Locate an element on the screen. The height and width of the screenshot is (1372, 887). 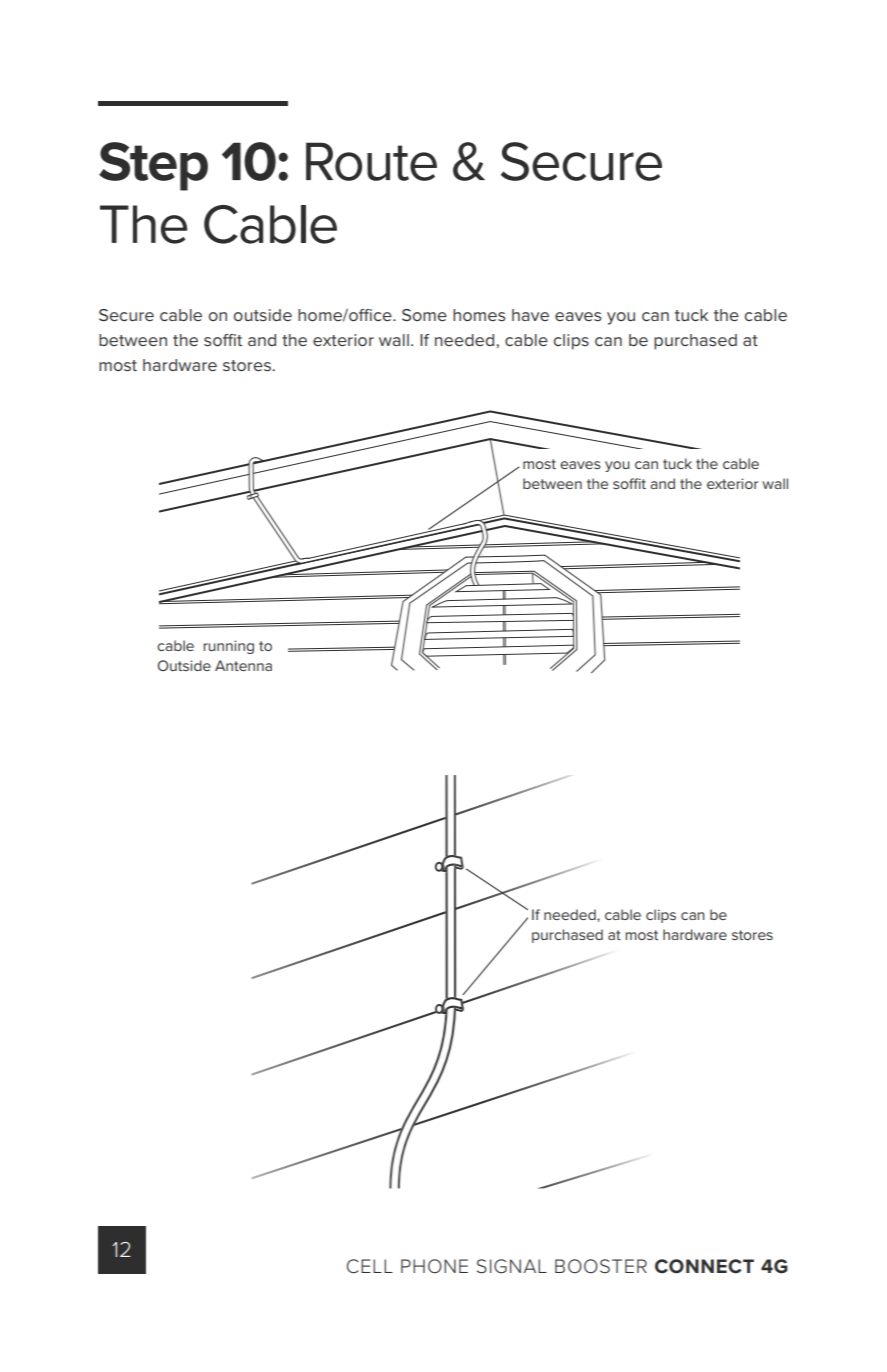
have is located at coordinates (530, 315).
